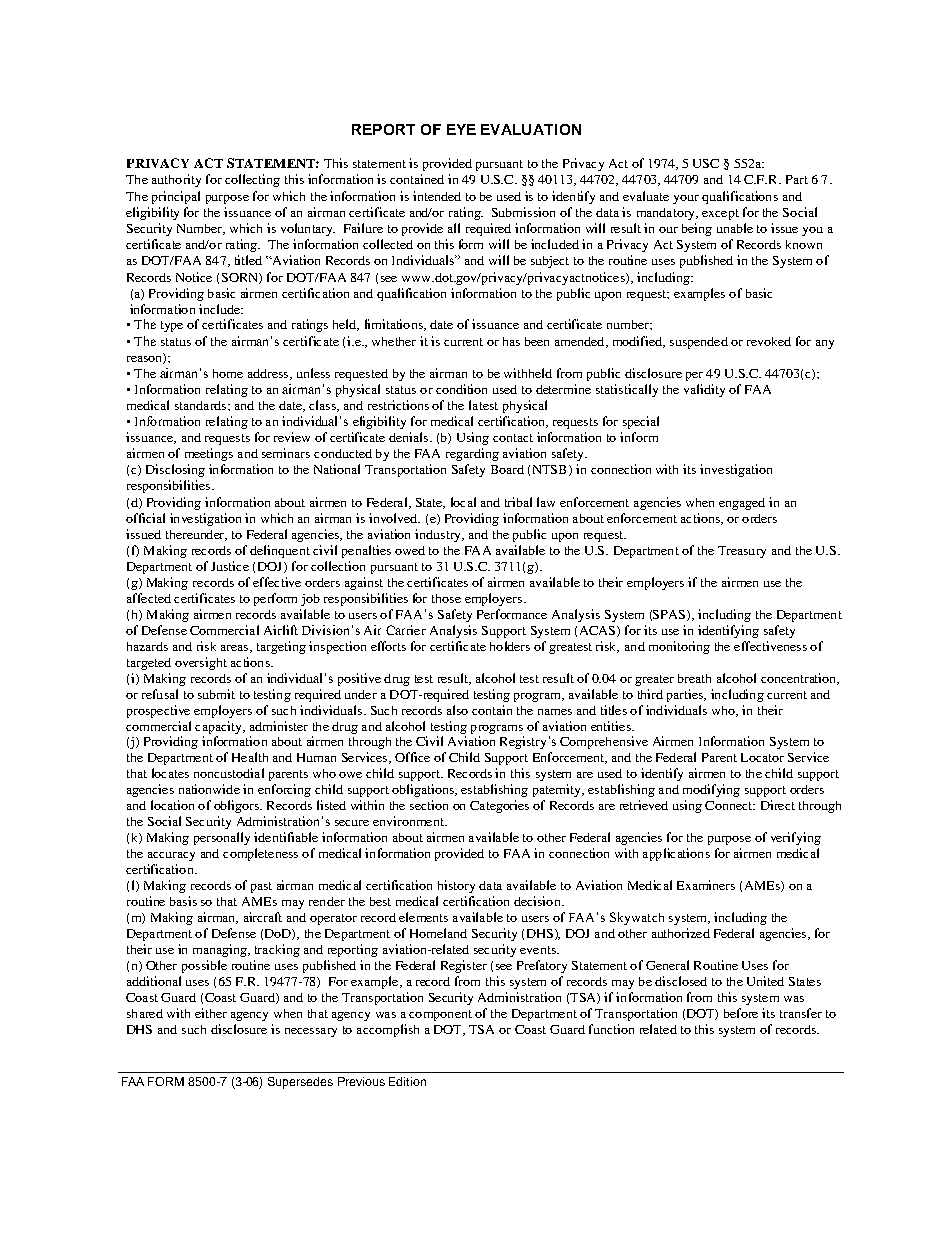  I want to click on collecting, so click(252, 180).
